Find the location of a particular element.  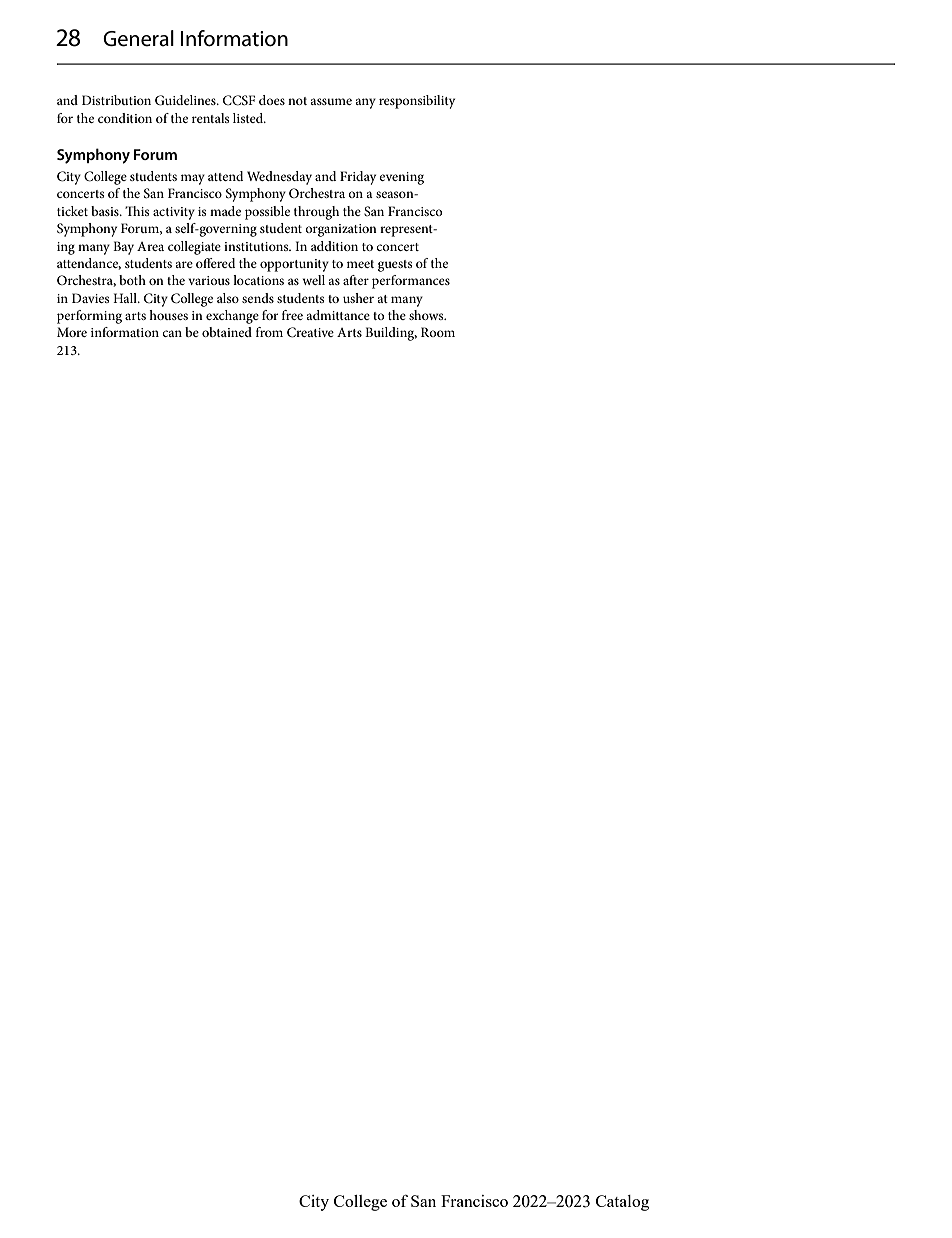

responsibility is located at coordinates (417, 102).
